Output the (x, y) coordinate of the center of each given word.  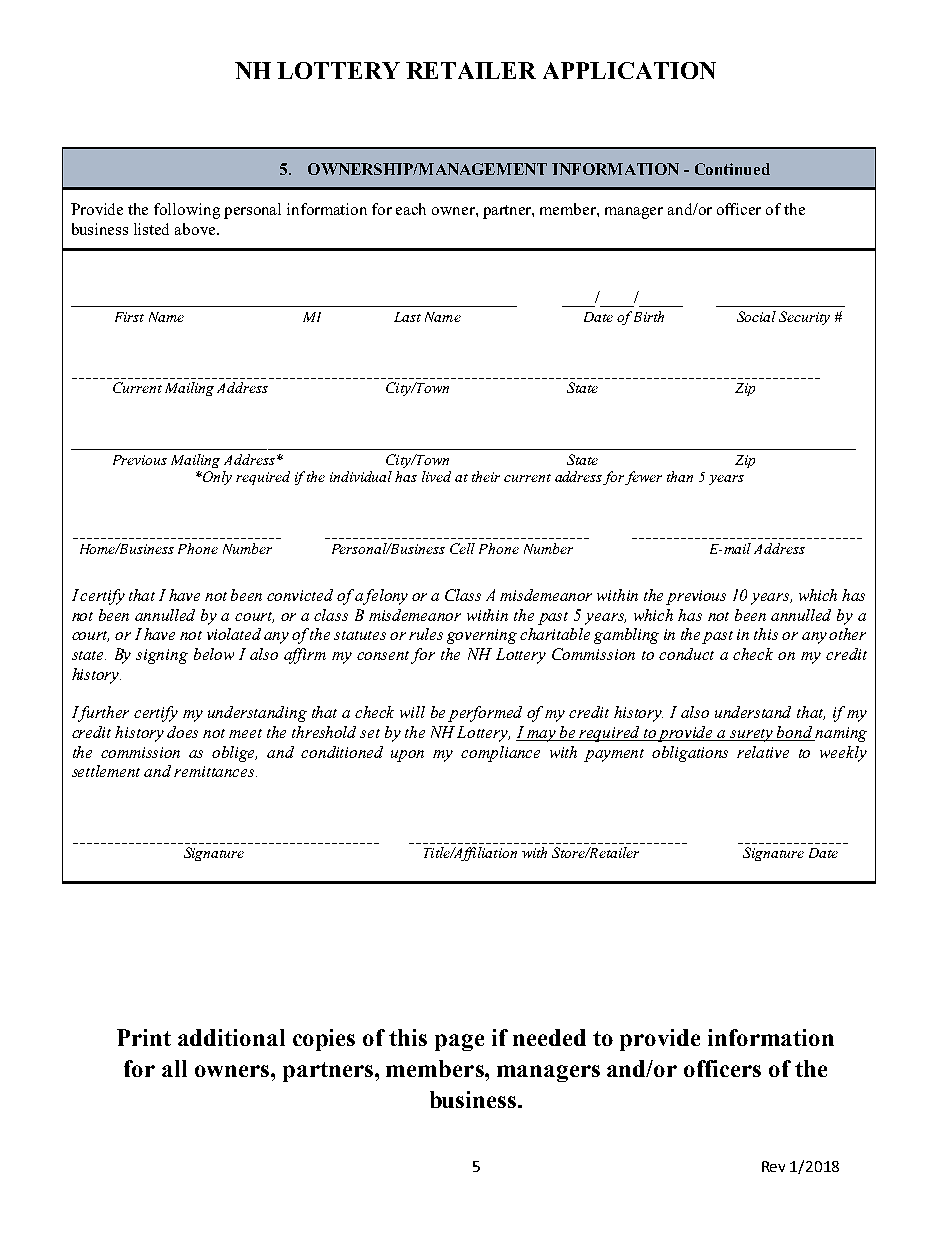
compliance (500, 754)
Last (407, 317)
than (680, 476)
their (486, 476)
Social (756, 316)
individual (361, 476)
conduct (686, 654)
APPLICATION (629, 70)
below (214, 654)
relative (763, 752)
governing (482, 636)
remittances (215, 771)
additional (231, 1037)
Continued (732, 169)
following (187, 211)
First (129, 317)
